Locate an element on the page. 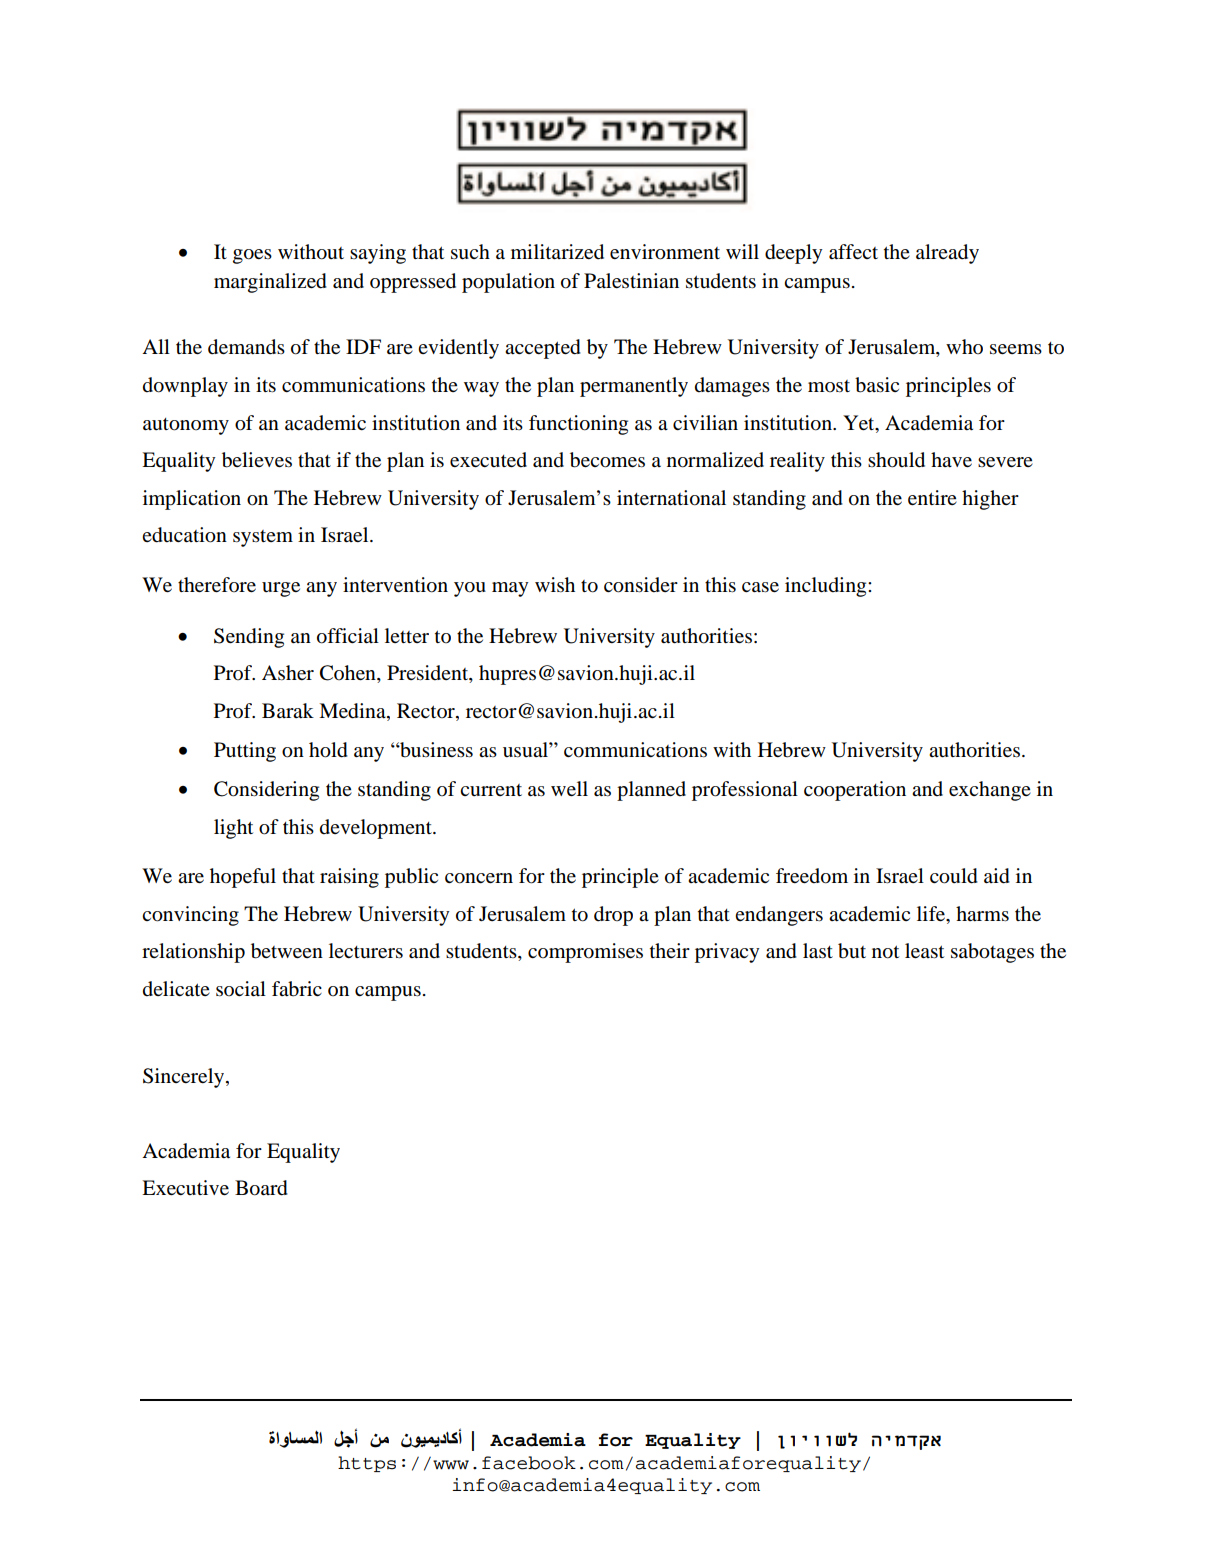 This image has width=1211, height=1568. marginalized is located at coordinates (270, 283).
